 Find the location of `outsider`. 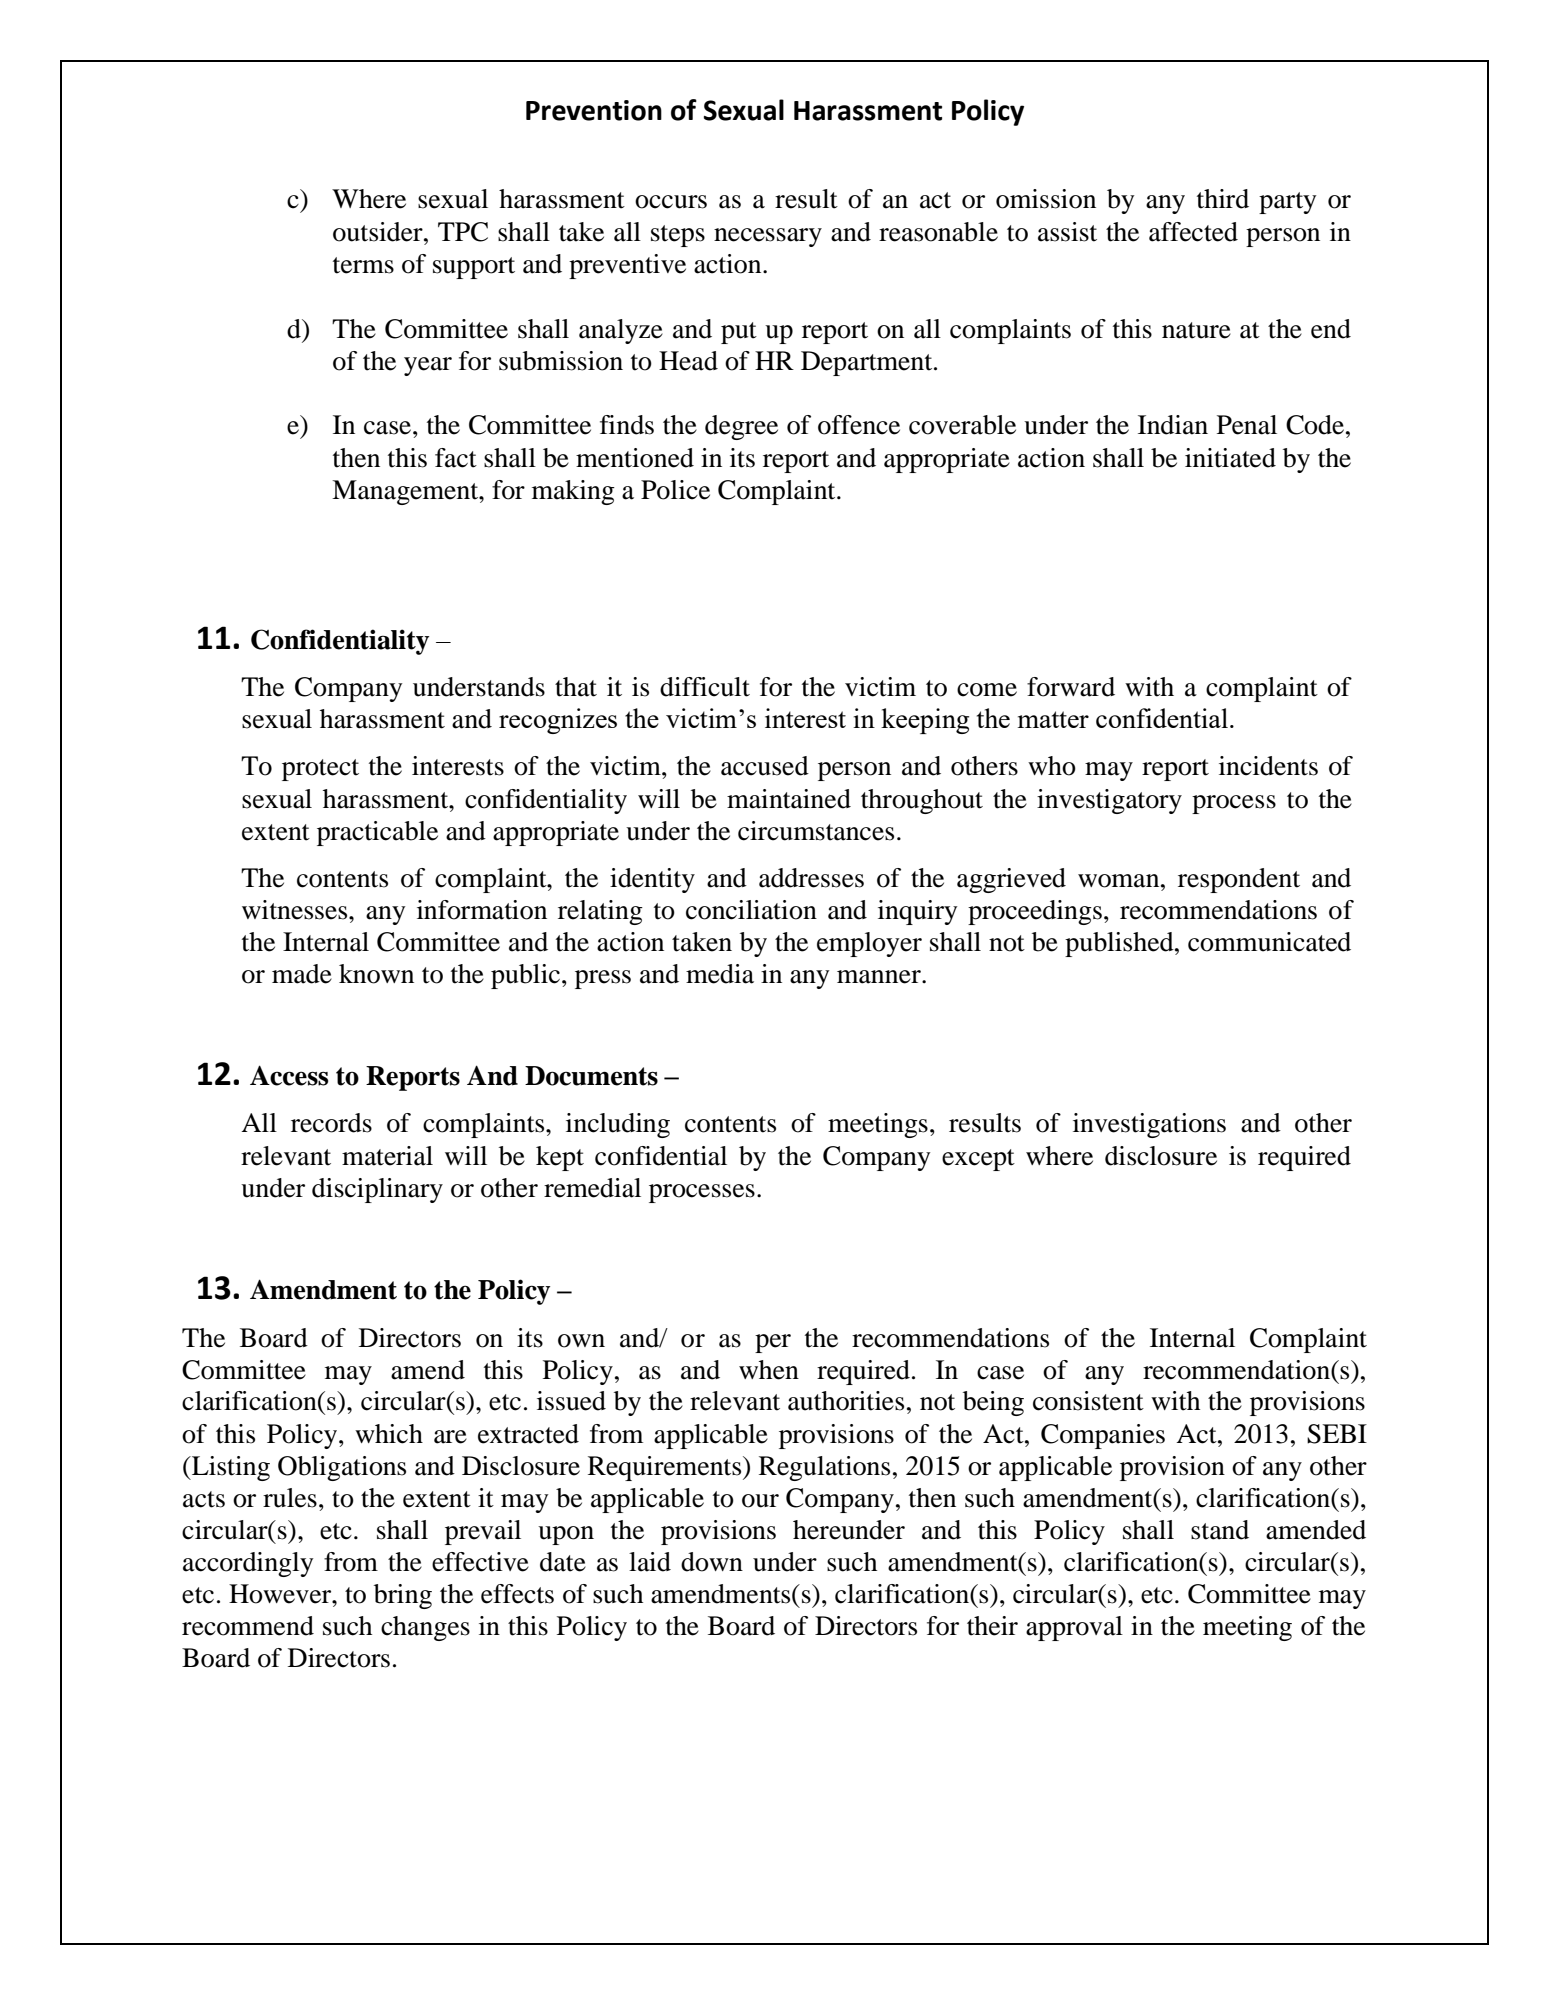

outsider is located at coordinates (379, 232).
